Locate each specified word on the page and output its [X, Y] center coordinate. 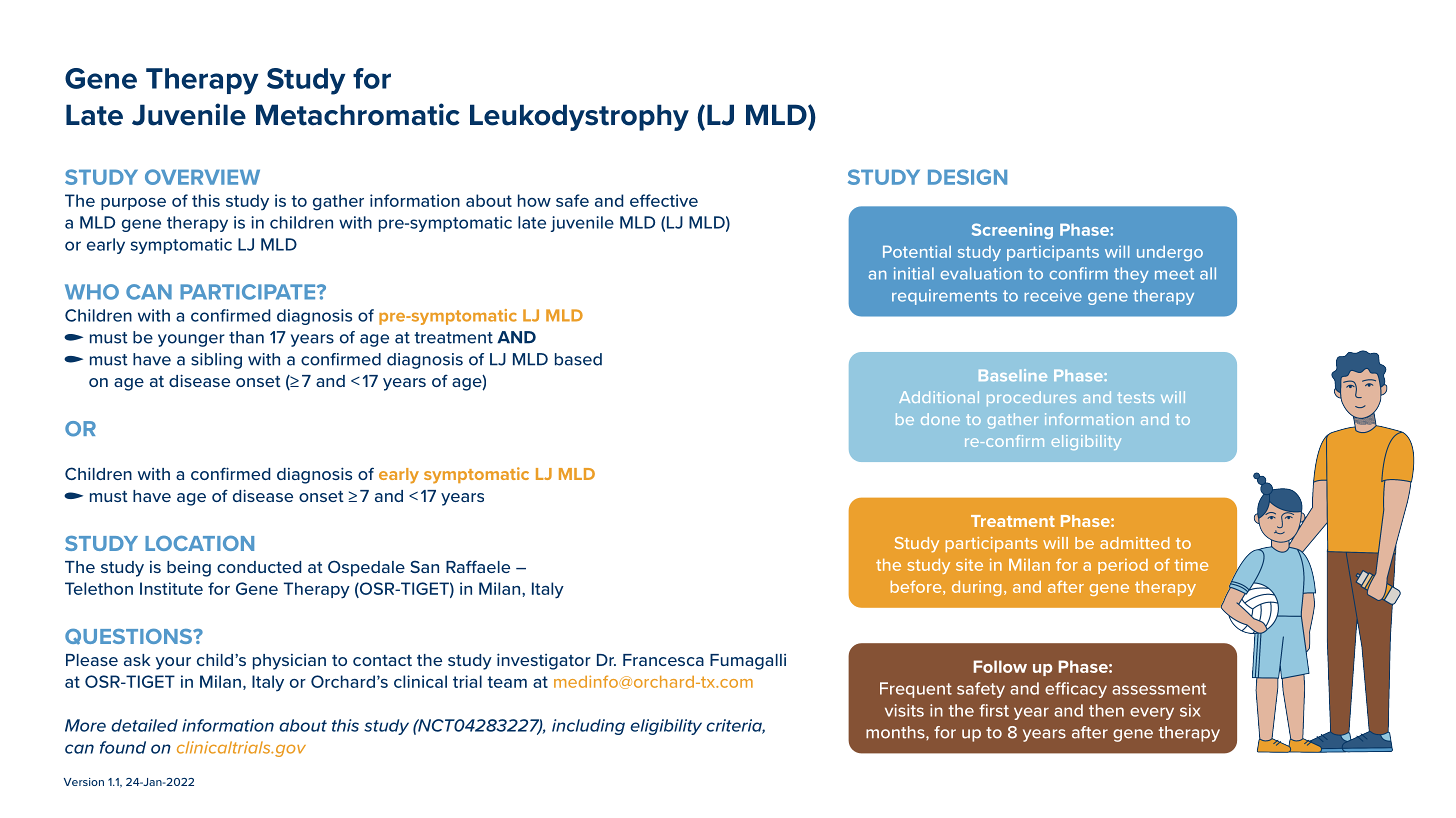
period [1123, 566]
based [578, 359]
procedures [1031, 398]
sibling [216, 361]
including [588, 727]
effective [664, 200]
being [189, 569]
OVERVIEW [202, 177]
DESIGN [967, 177]
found [123, 747]
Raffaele [478, 566]
